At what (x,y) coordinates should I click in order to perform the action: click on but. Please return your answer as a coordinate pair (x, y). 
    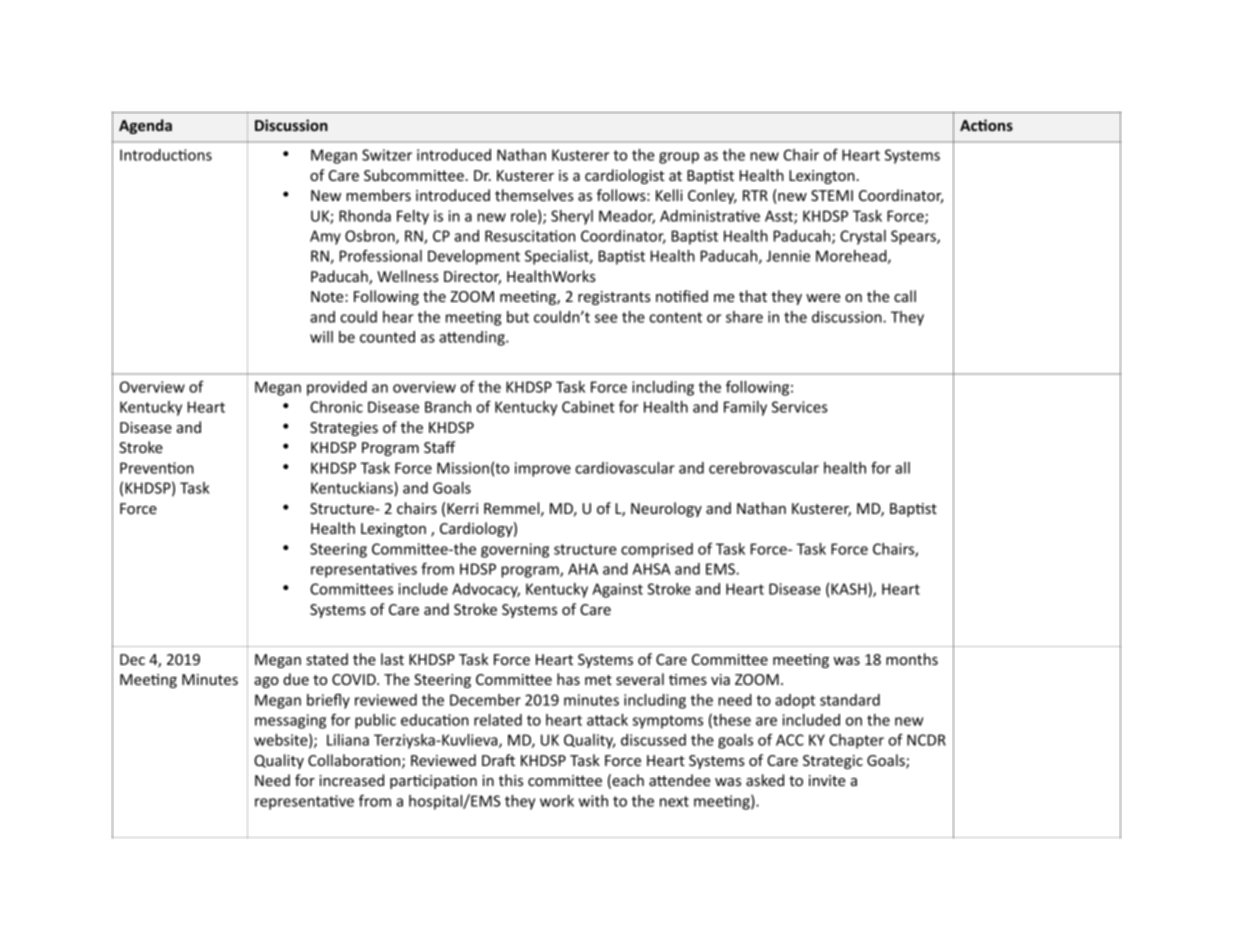
    Looking at the image, I should click on (518, 317).
